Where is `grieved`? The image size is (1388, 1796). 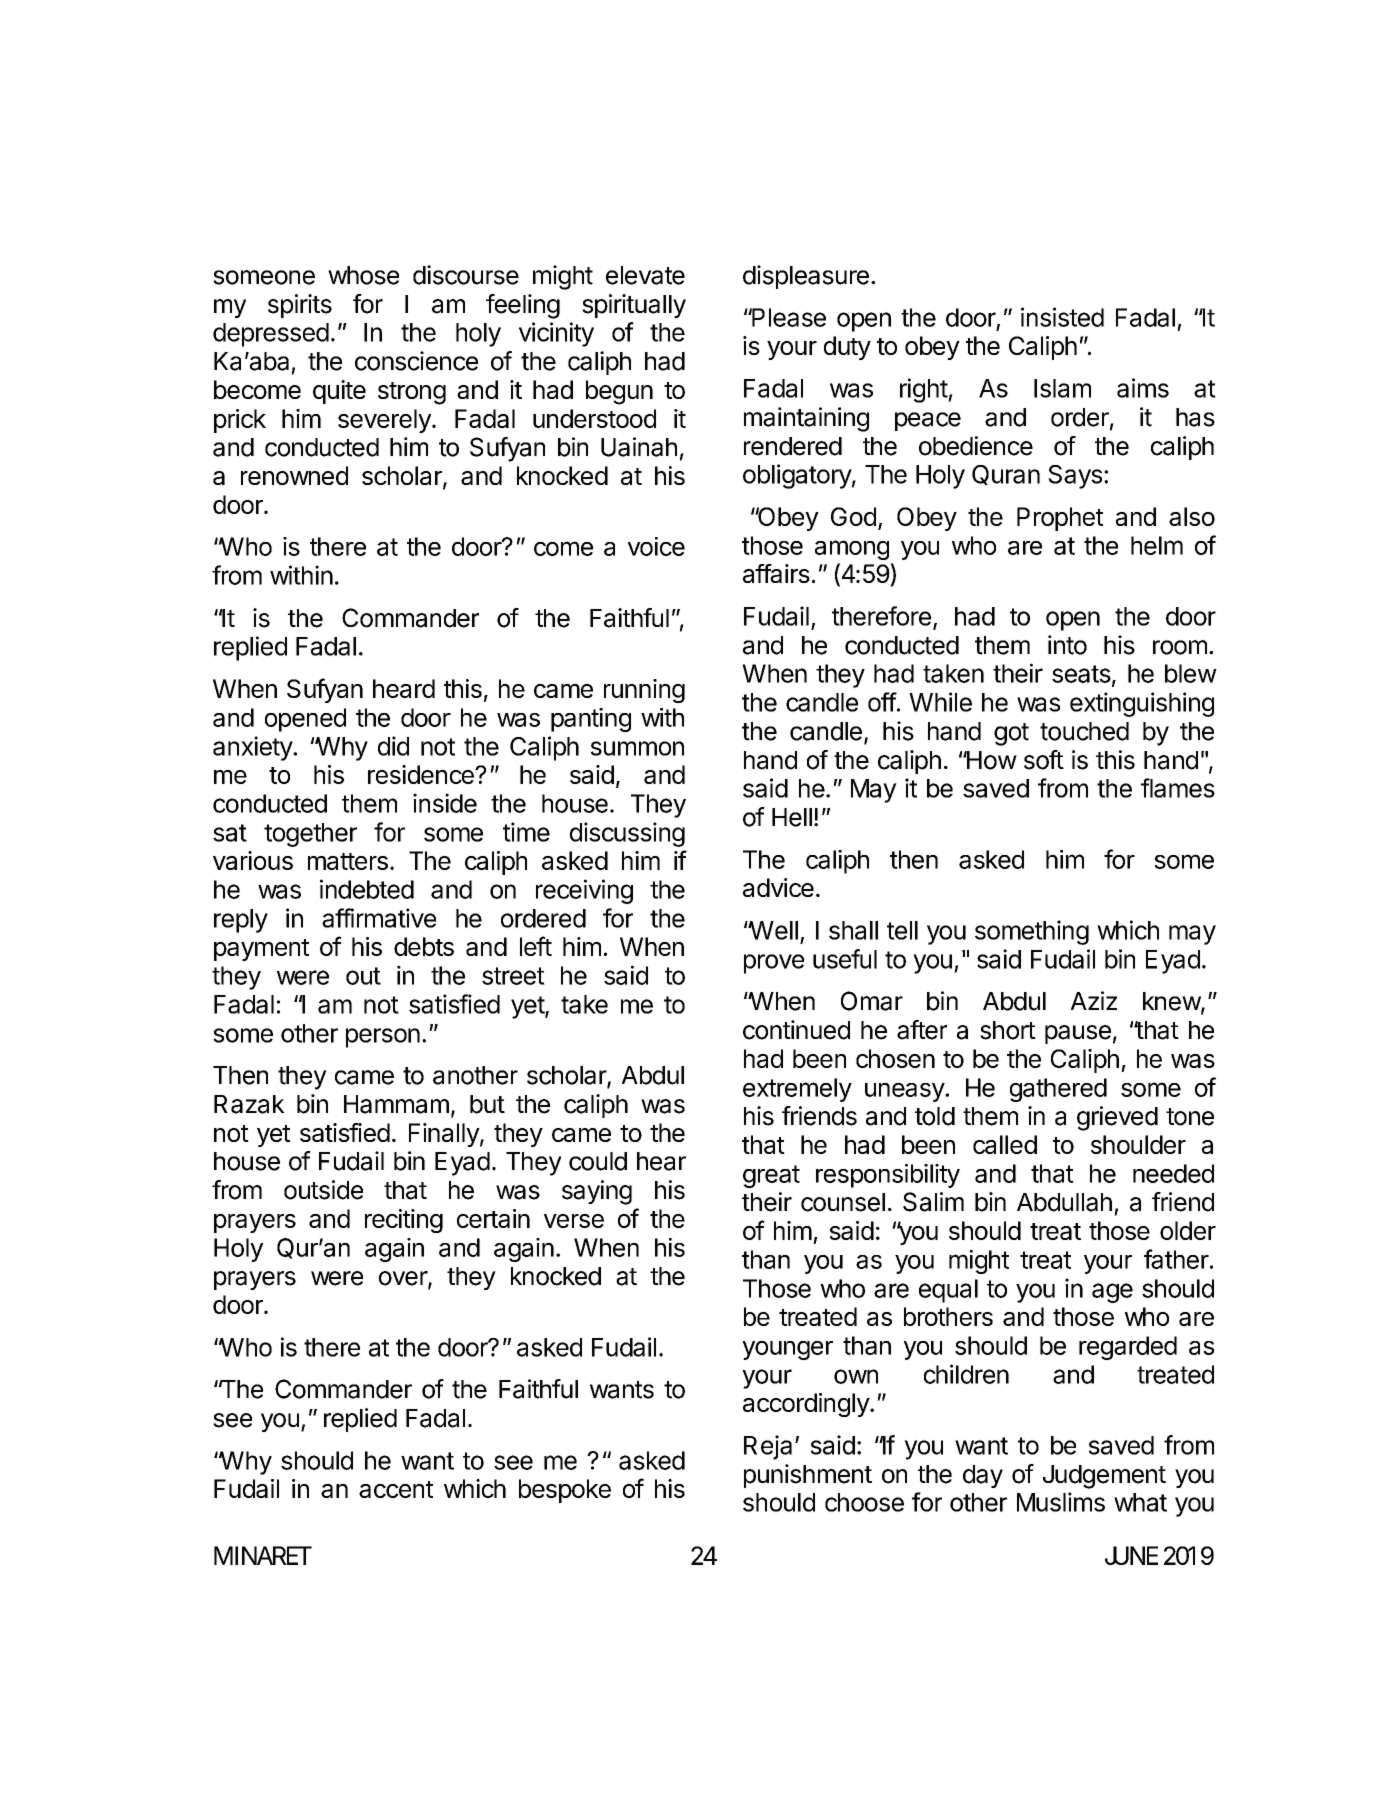 grieved is located at coordinates (1117, 1118).
